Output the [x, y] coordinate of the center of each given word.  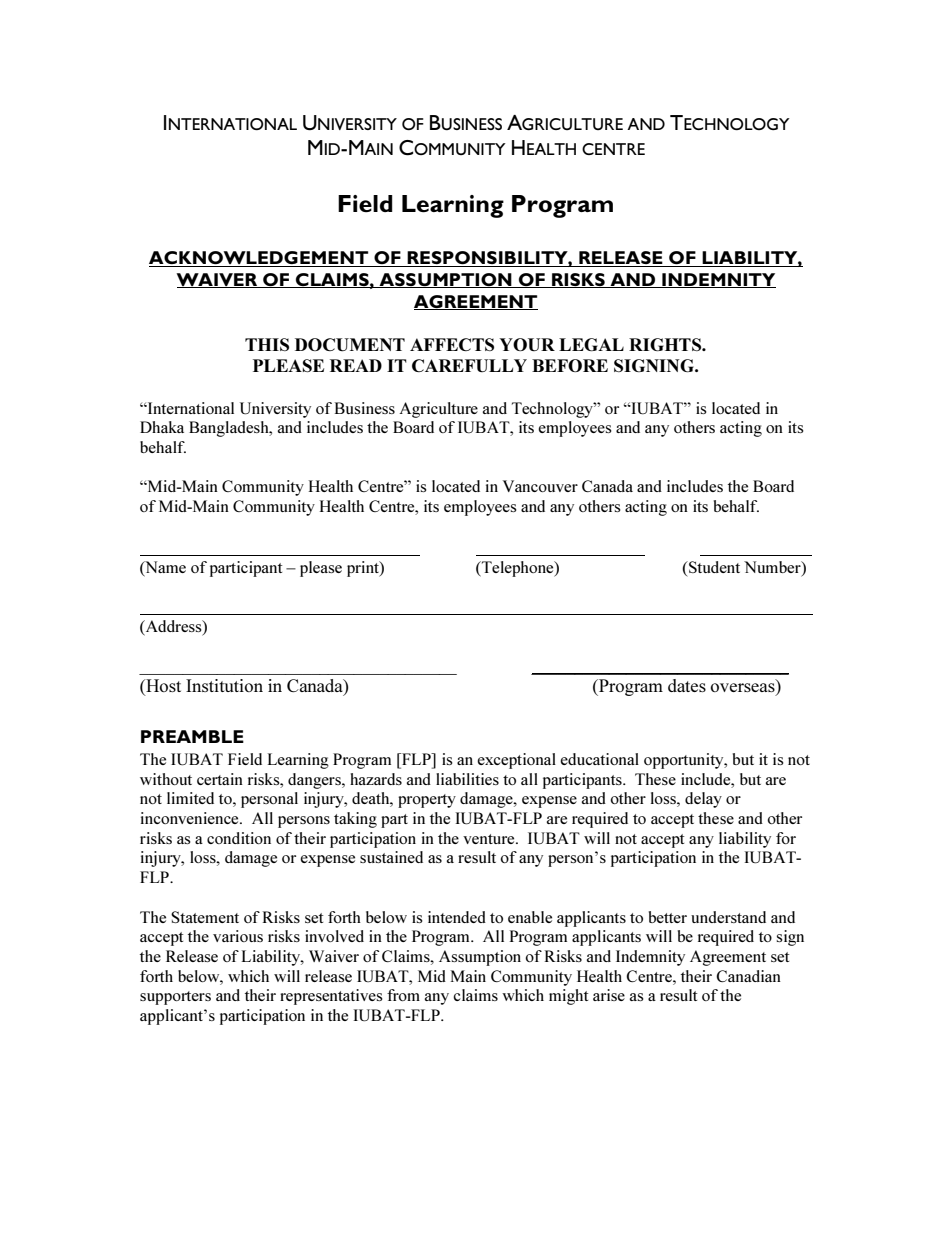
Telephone [518, 569]
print [364, 569]
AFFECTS [452, 344]
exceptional [516, 761]
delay [703, 800]
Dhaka [162, 427]
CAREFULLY [469, 365]
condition [239, 838]
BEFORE [570, 365]
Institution [224, 685]
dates [687, 685]
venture [490, 839]
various [238, 936]
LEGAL [591, 344]
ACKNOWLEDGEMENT [260, 259]
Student [713, 567]
